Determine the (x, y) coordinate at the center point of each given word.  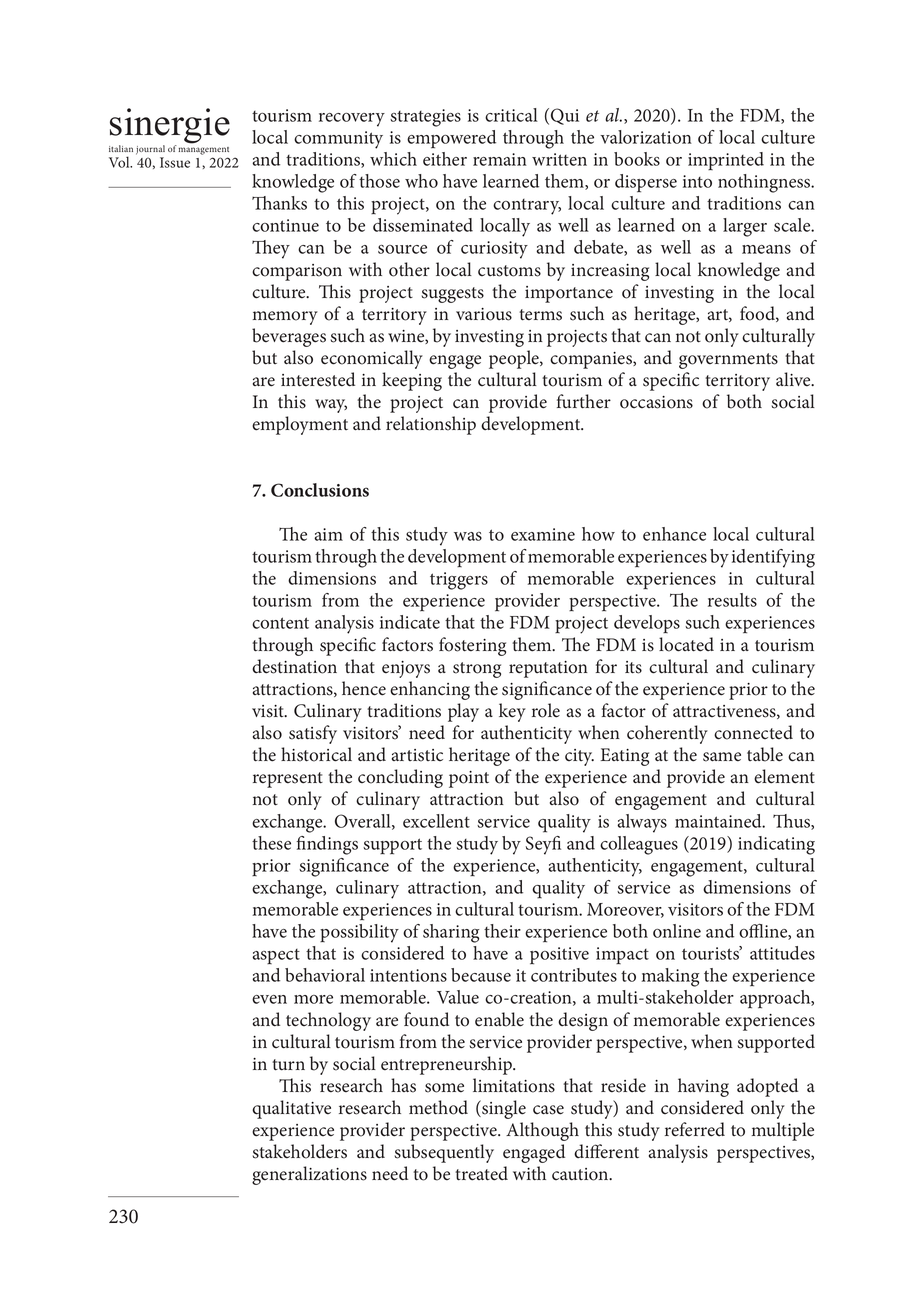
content (280, 623)
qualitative (291, 1109)
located (686, 644)
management (204, 151)
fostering (472, 646)
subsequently (444, 1153)
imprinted (726, 161)
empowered (451, 139)
